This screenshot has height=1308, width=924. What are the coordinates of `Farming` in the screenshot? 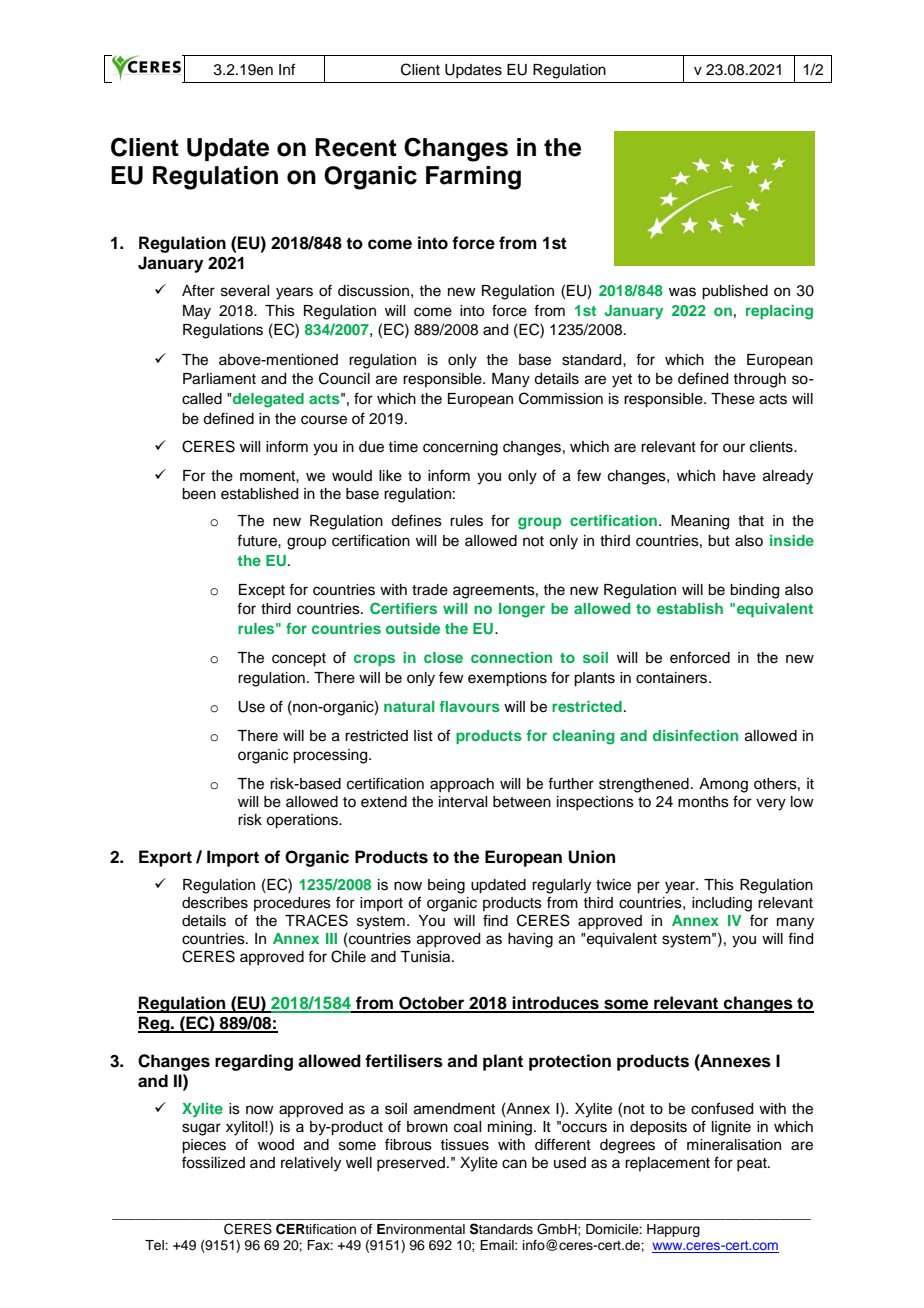 It's located at (473, 178).
